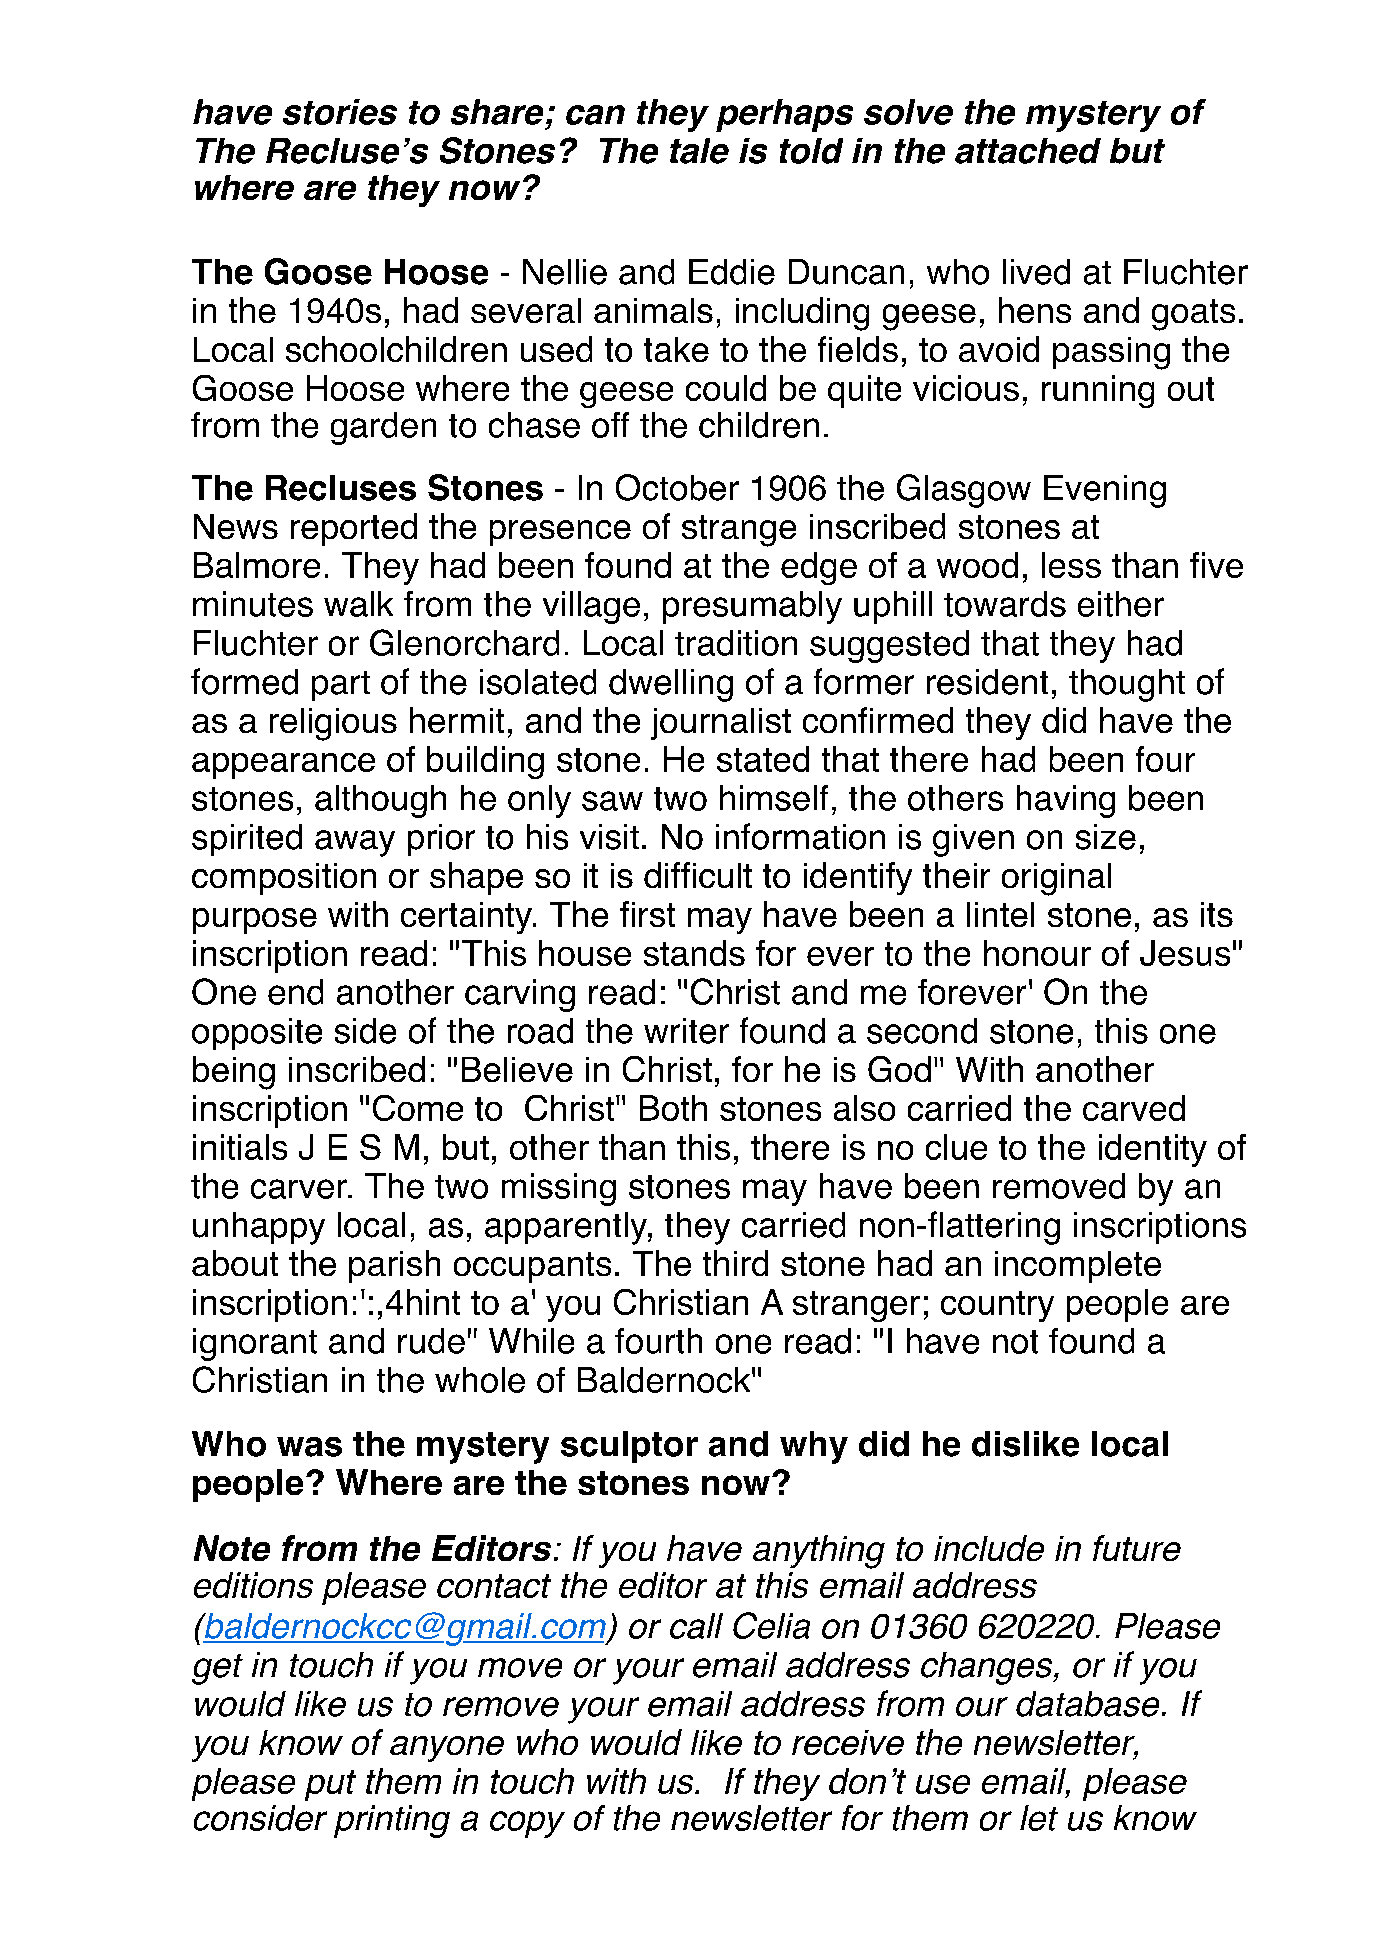 The width and height of the screenshot is (1374, 1944). I want to click on stories, so click(340, 112).
